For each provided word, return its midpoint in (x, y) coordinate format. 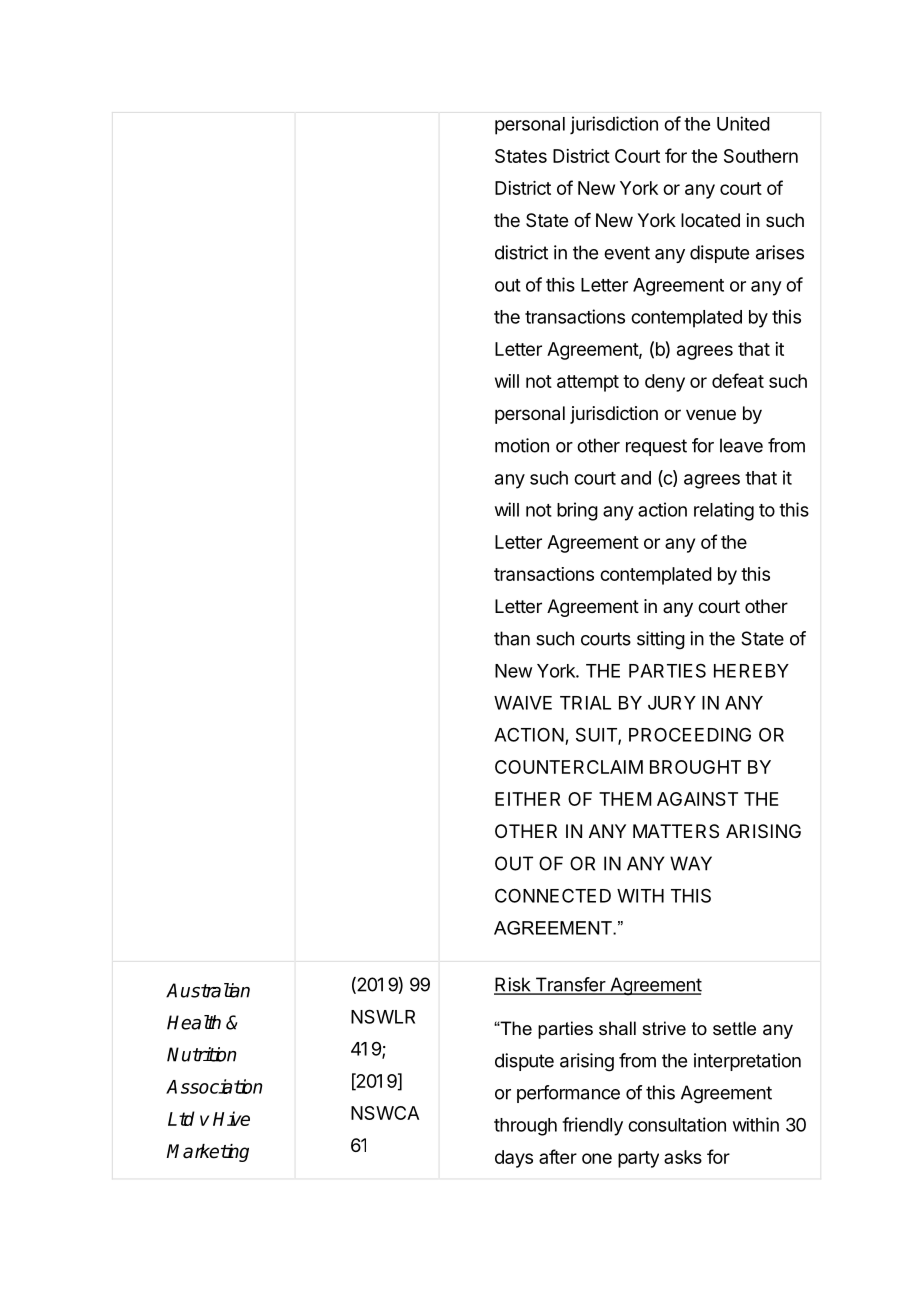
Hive (231, 1118)
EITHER (527, 799)
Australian (208, 990)
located (710, 220)
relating (724, 511)
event (627, 253)
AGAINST (697, 799)
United (743, 123)
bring (577, 511)
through (525, 1127)
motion (522, 445)
